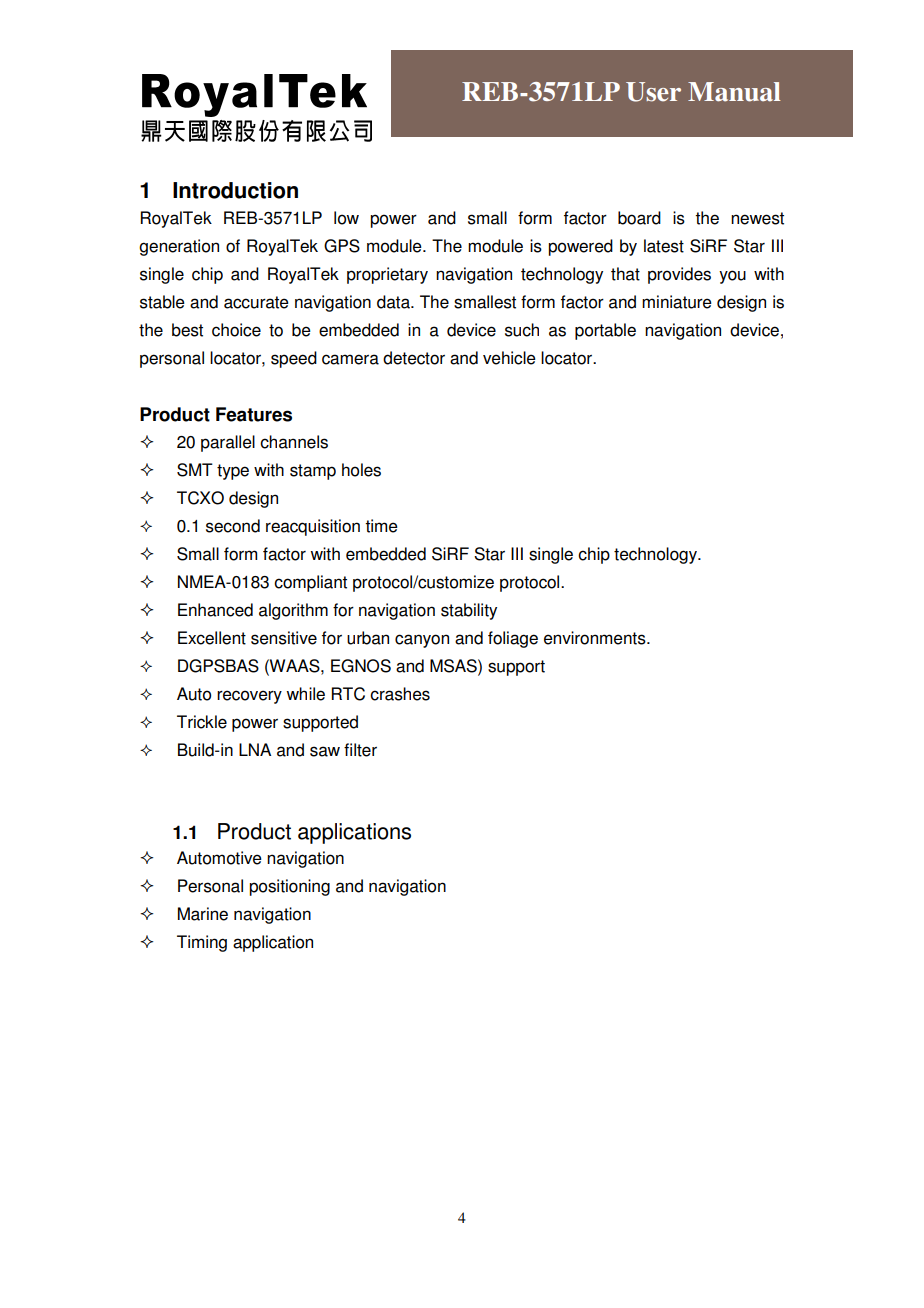 Image resolution: width=924 pixels, height=1308 pixels. Describe the element at coordinates (346, 218) in the image. I see `low` at that location.
